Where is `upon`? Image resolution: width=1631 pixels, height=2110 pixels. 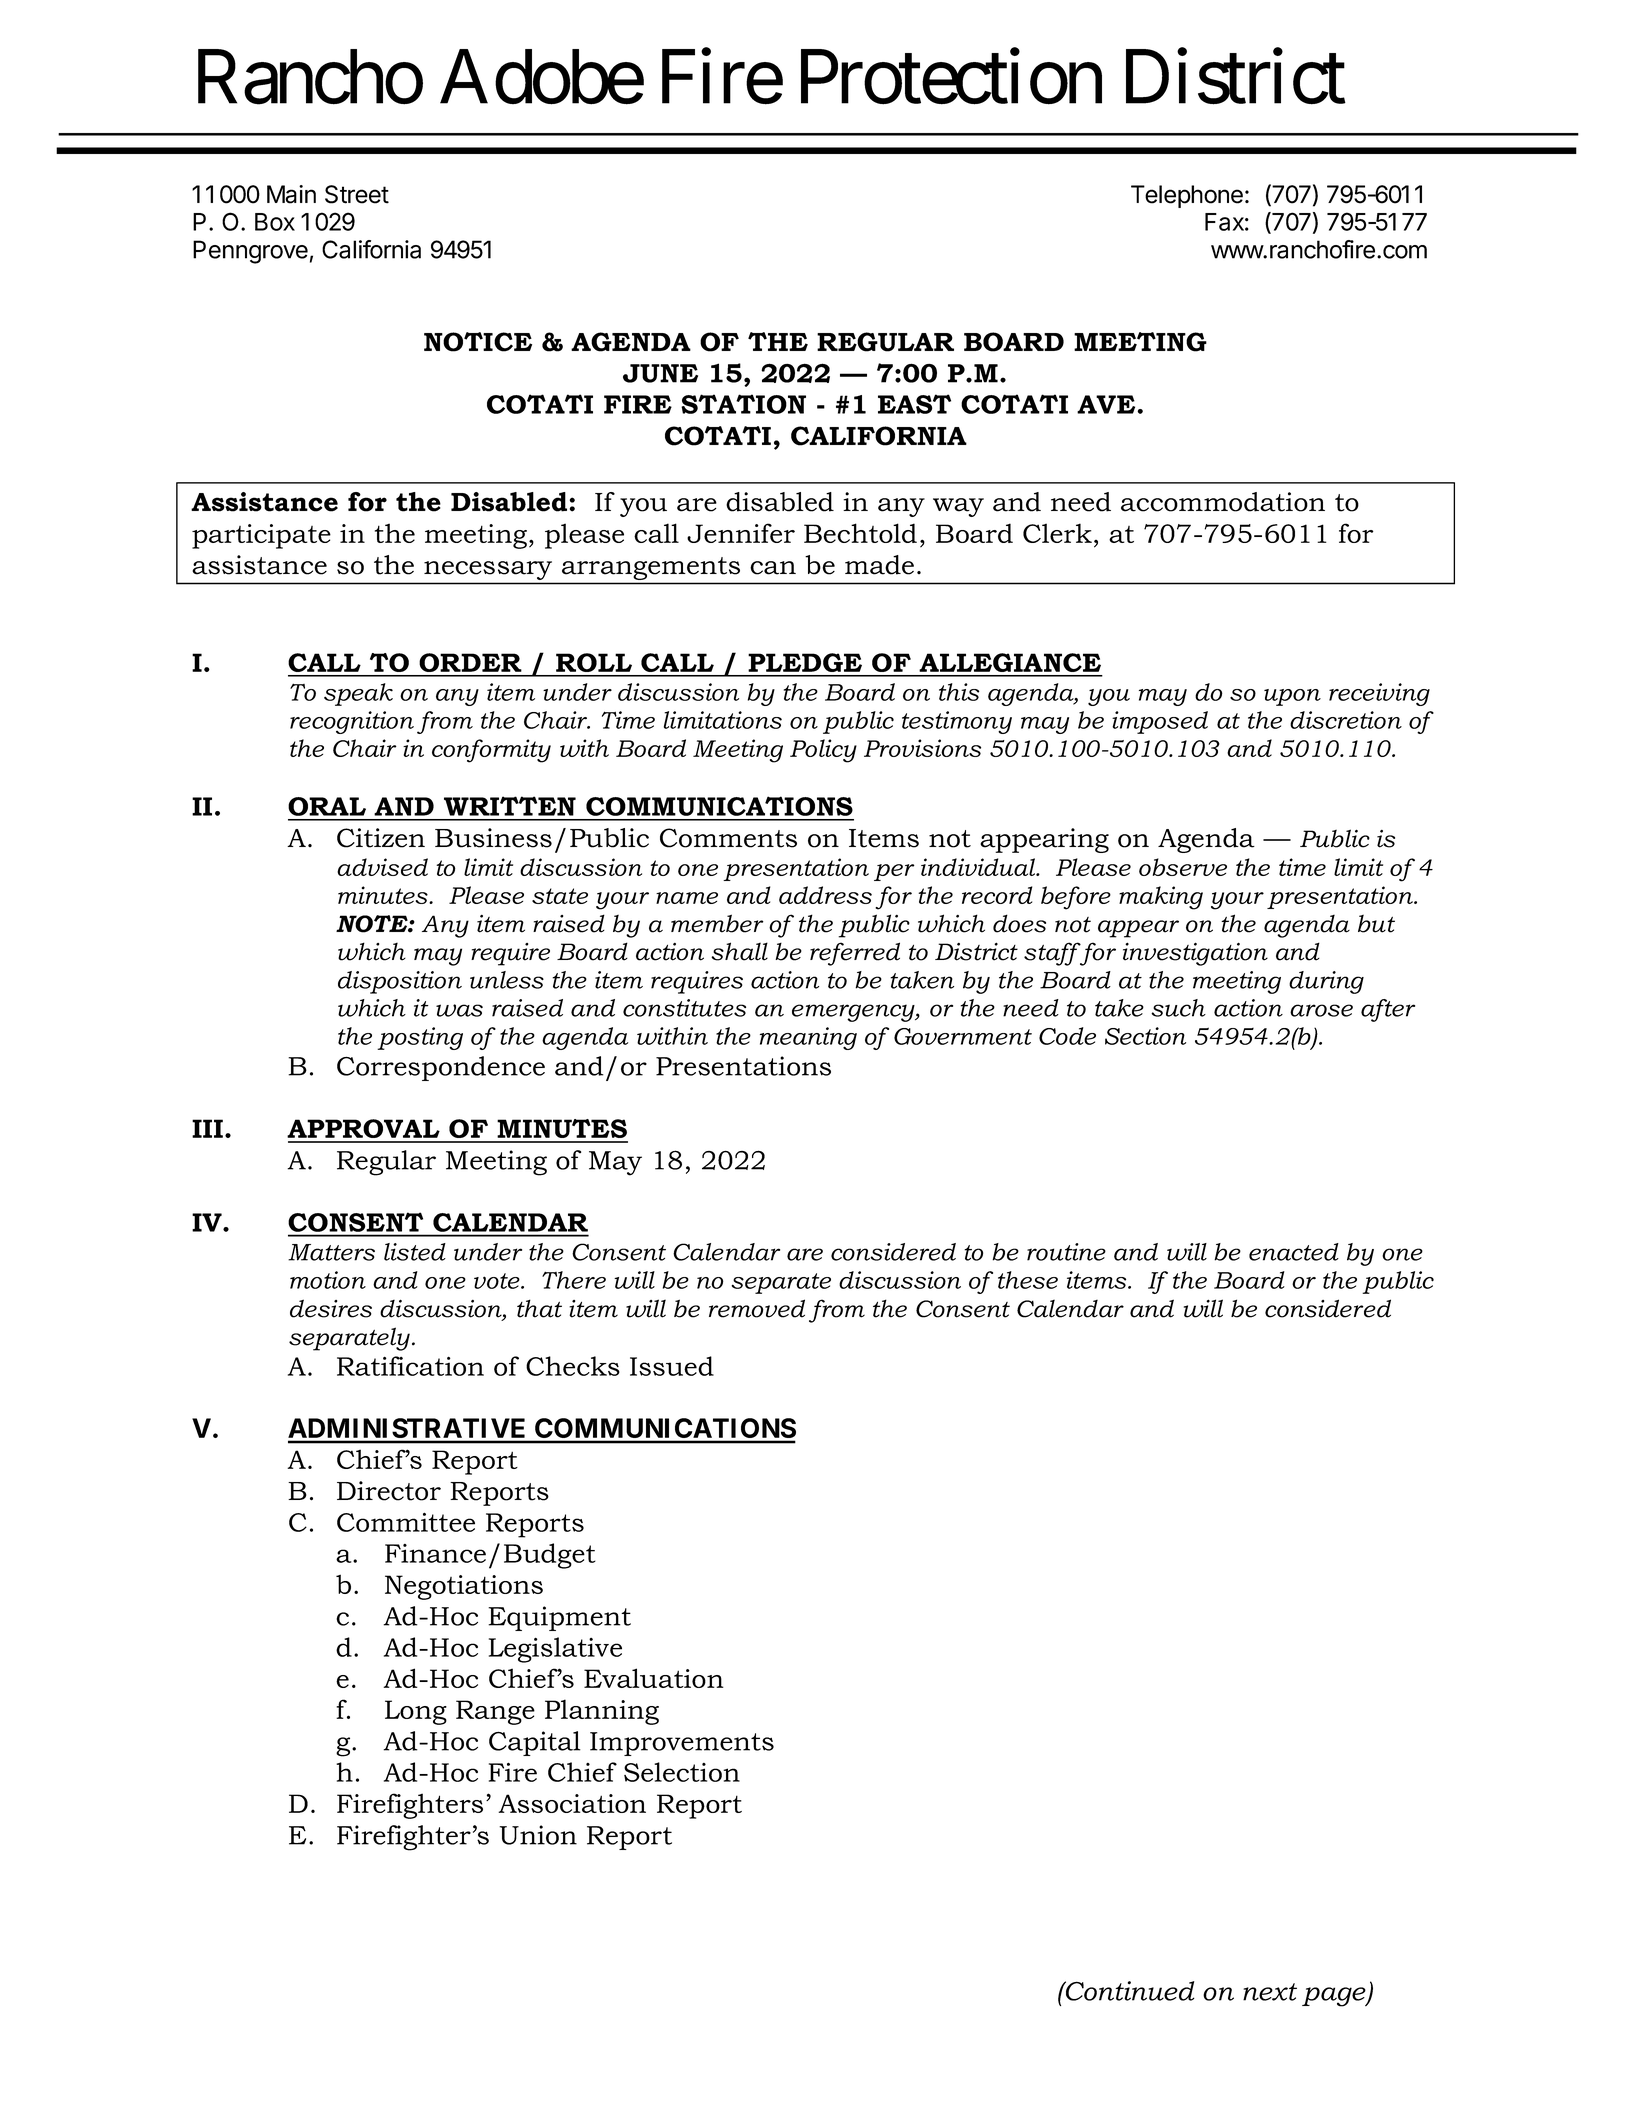 upon is located at coordinates (1292, 697).
